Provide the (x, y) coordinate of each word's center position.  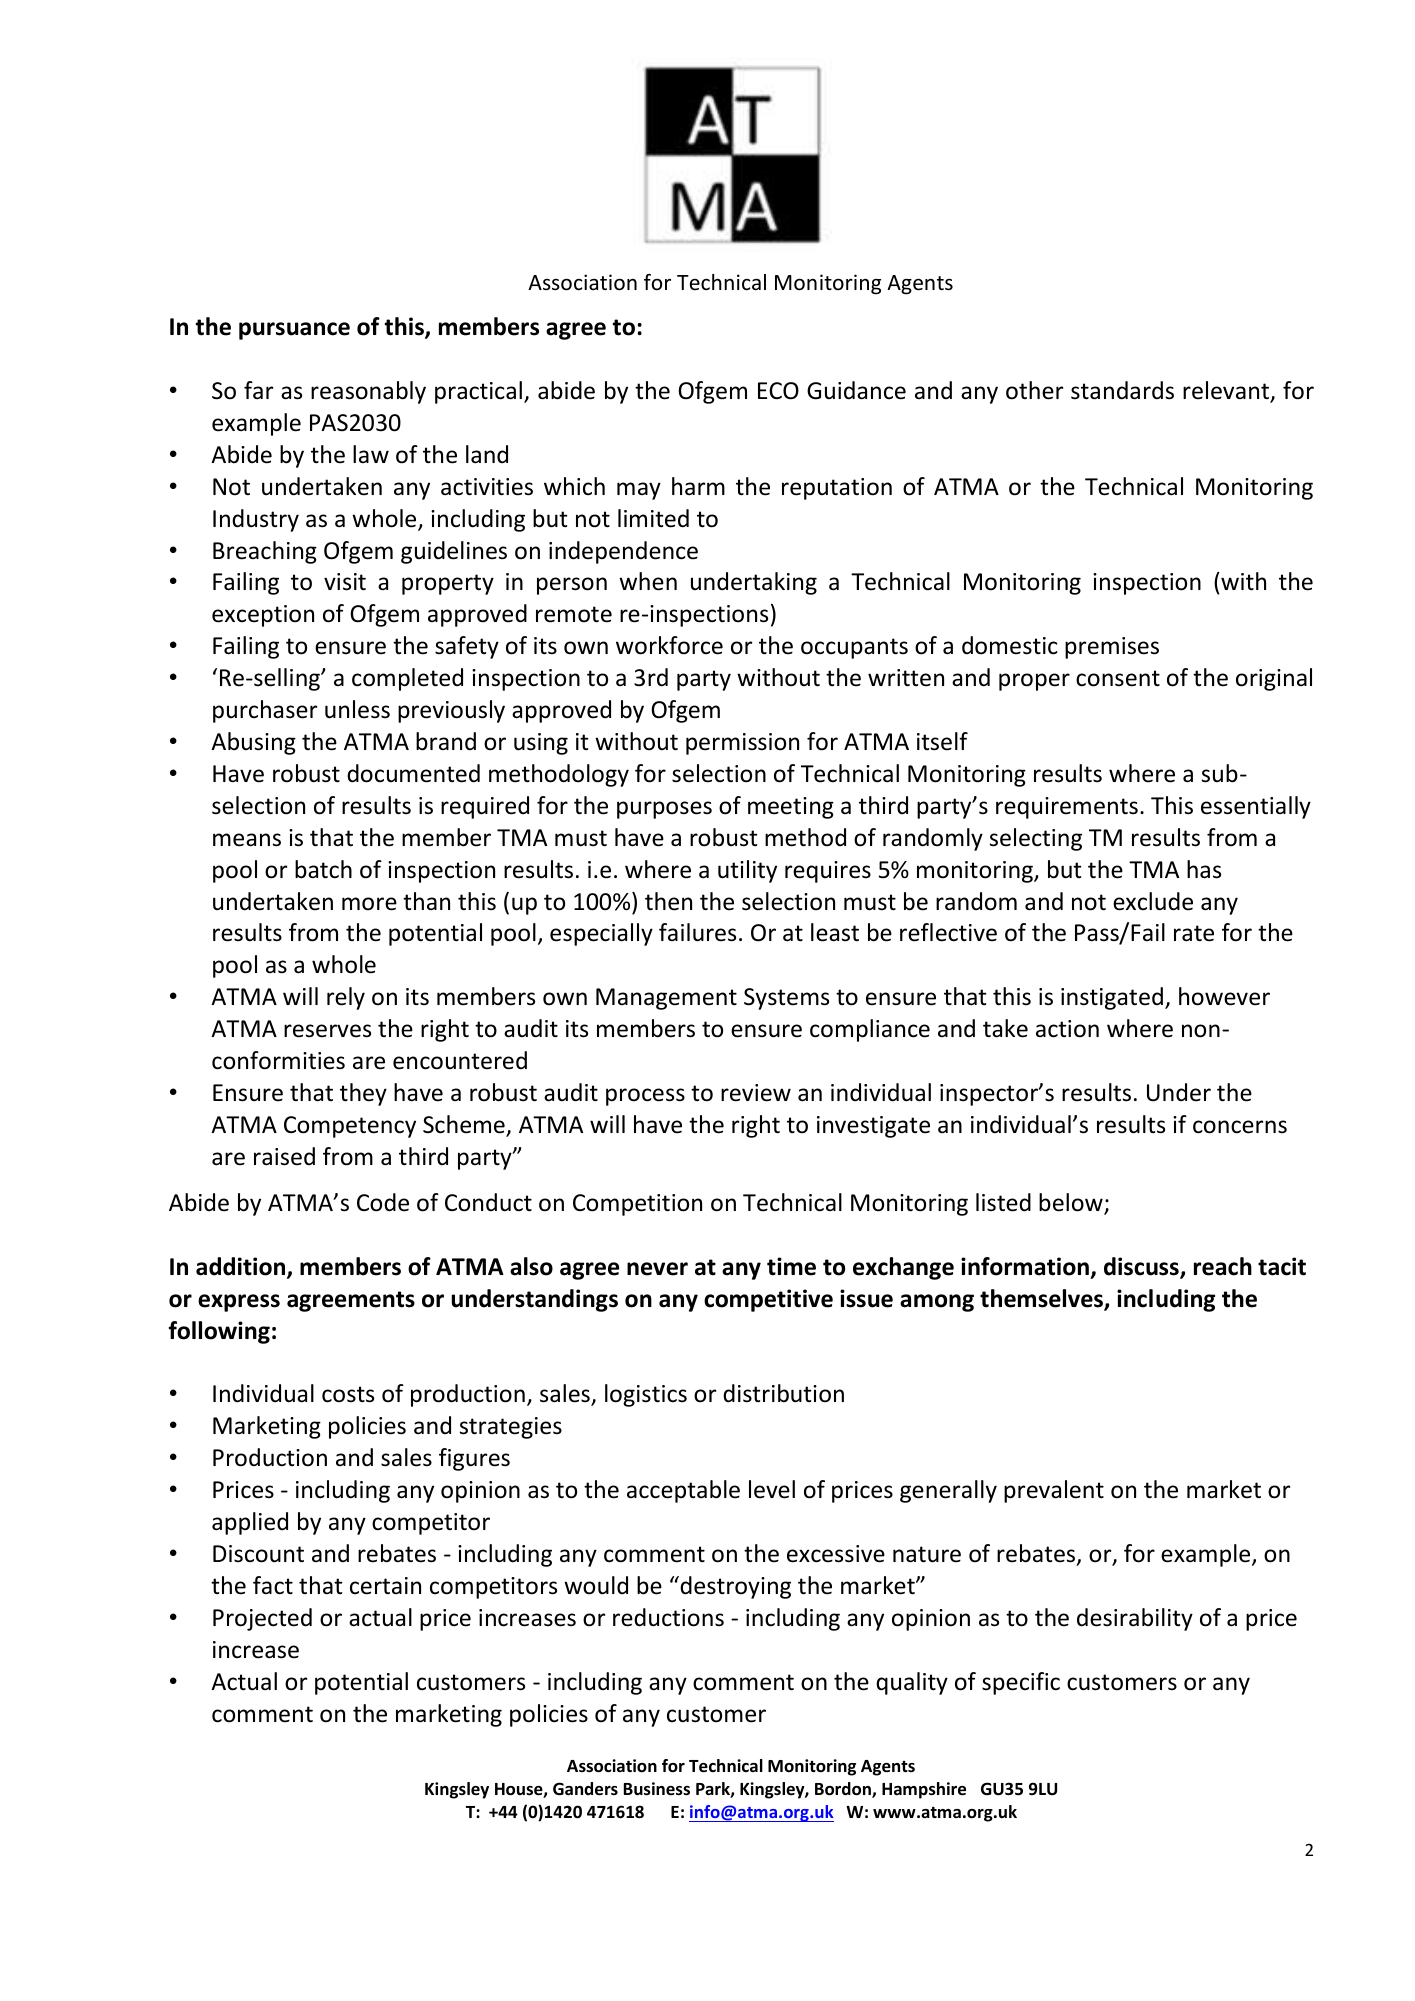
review (756, 1093)
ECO (778, 391)
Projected (262, 1619)
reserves (327, 1031)
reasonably (368, 392)
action (1067, 1029)
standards (1122, 390)
